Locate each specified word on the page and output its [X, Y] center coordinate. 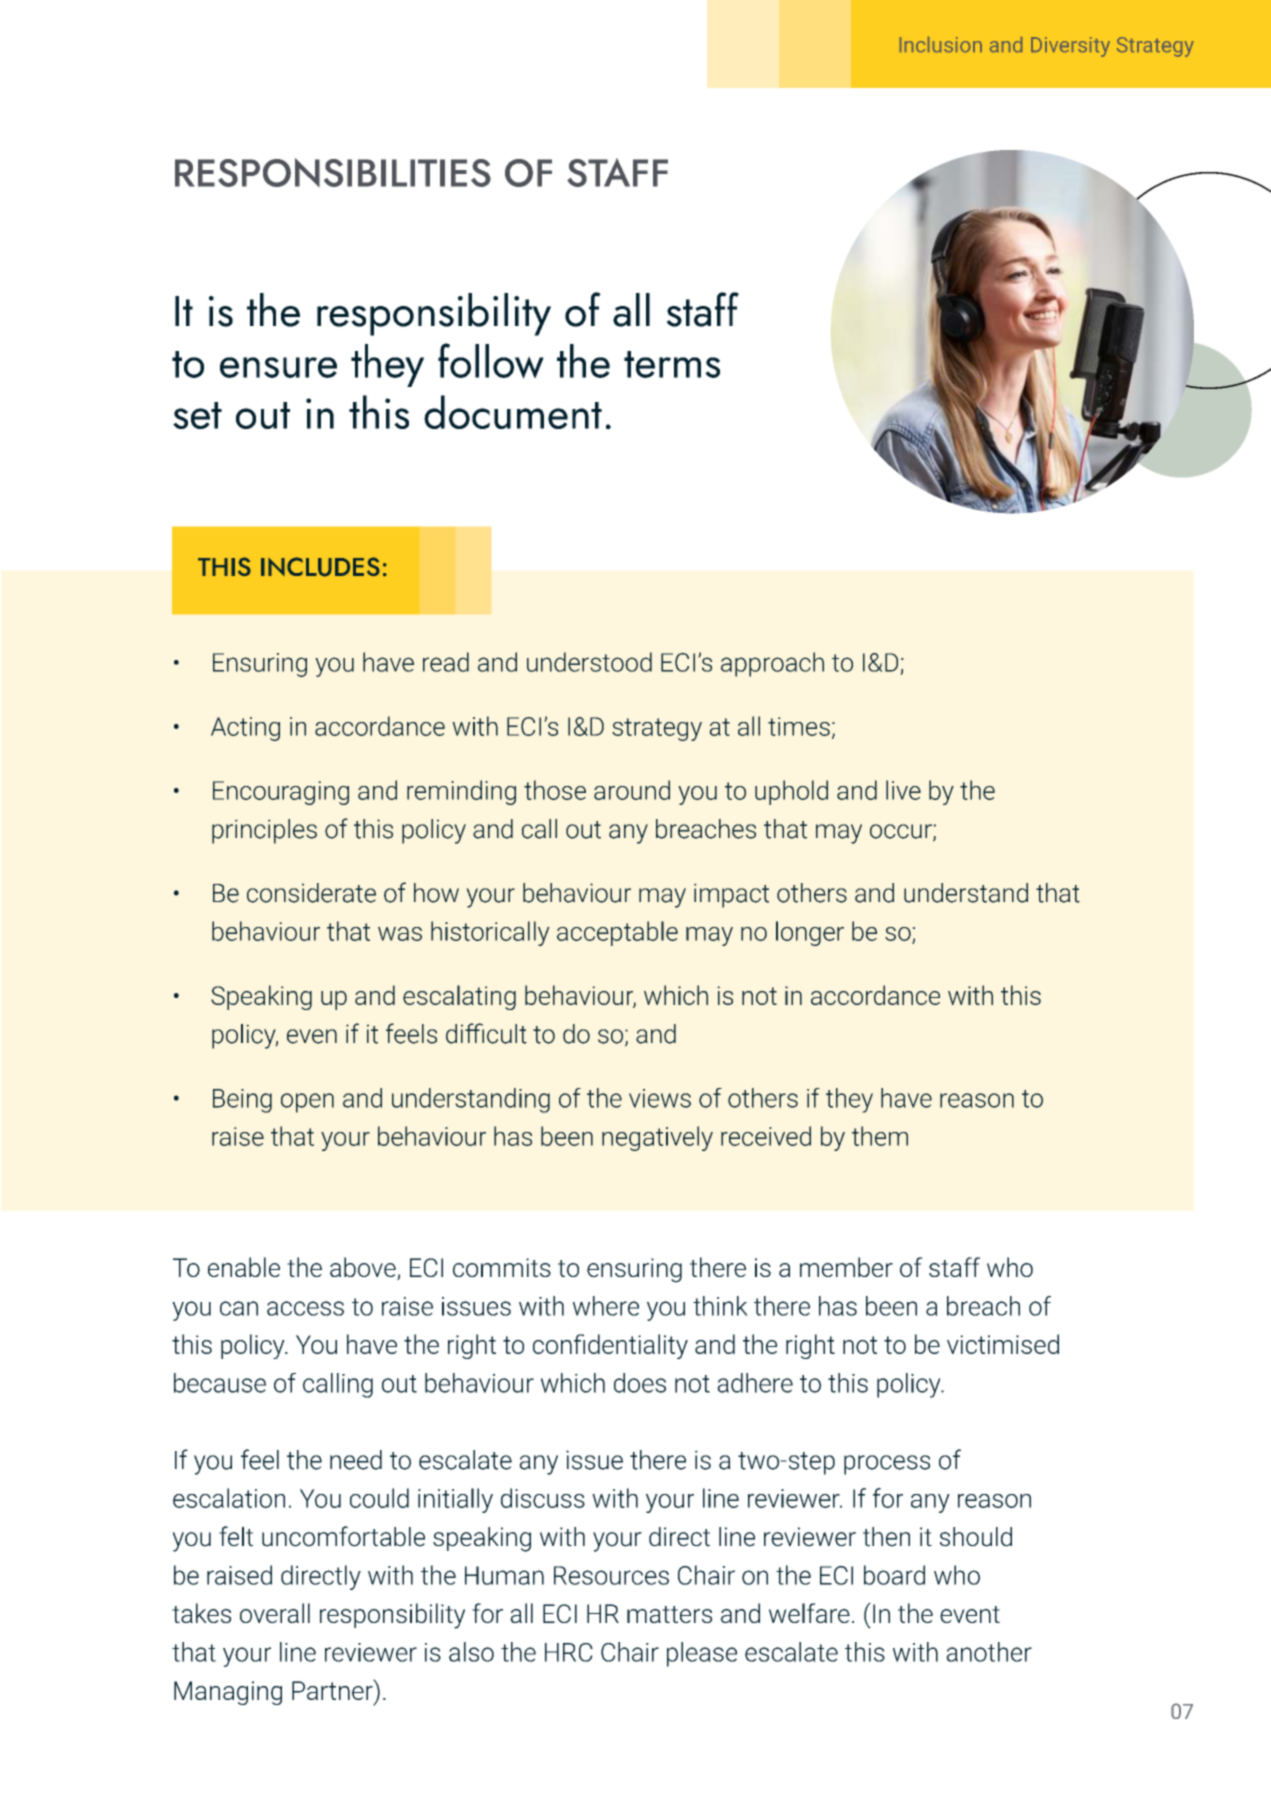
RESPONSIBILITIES [333, 172]
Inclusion [941, 44]
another [989, 1652]
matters [669, 1614]
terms [672, 364]
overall [275, 1613]
